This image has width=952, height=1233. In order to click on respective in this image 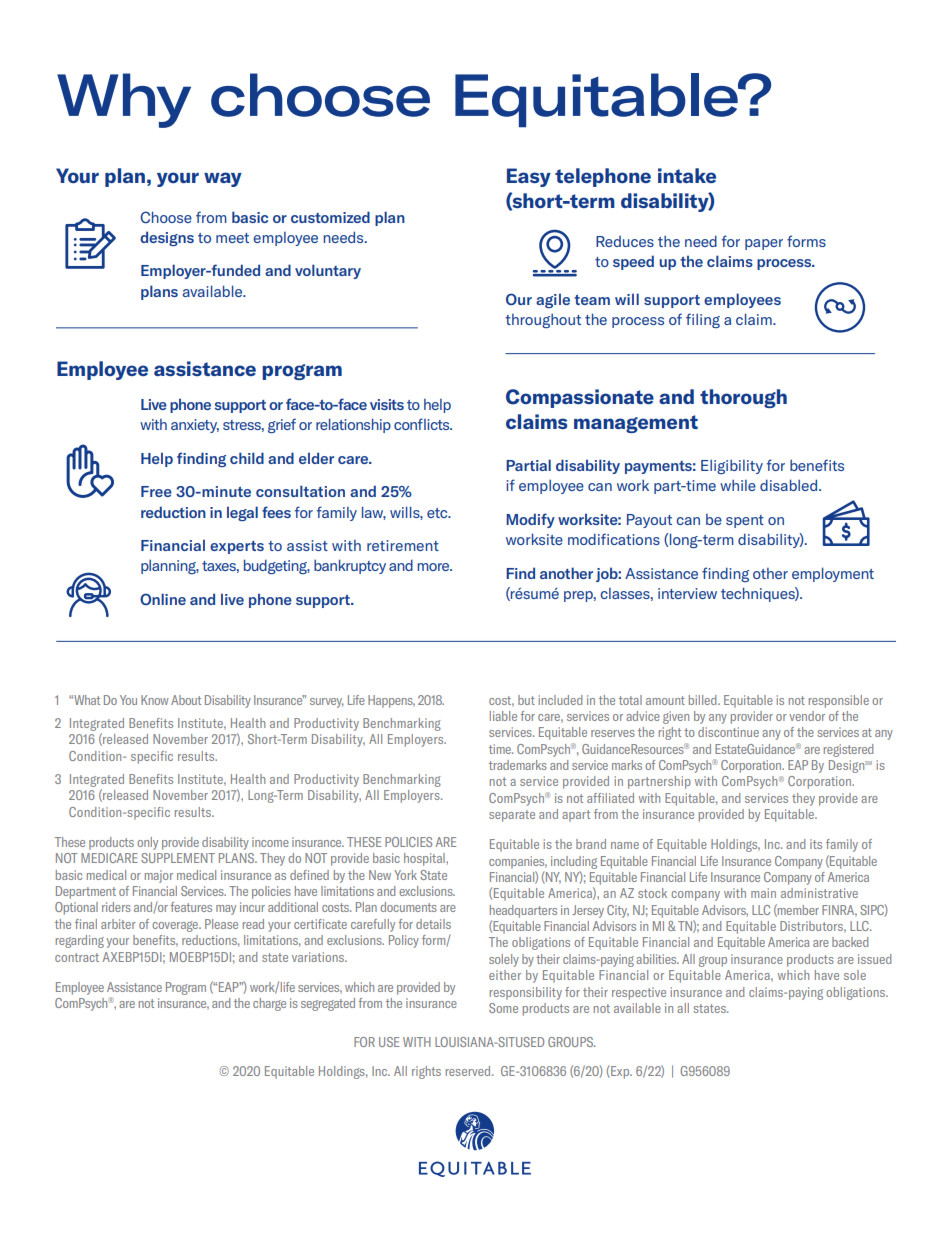, I will do `click(639, 993)`.
